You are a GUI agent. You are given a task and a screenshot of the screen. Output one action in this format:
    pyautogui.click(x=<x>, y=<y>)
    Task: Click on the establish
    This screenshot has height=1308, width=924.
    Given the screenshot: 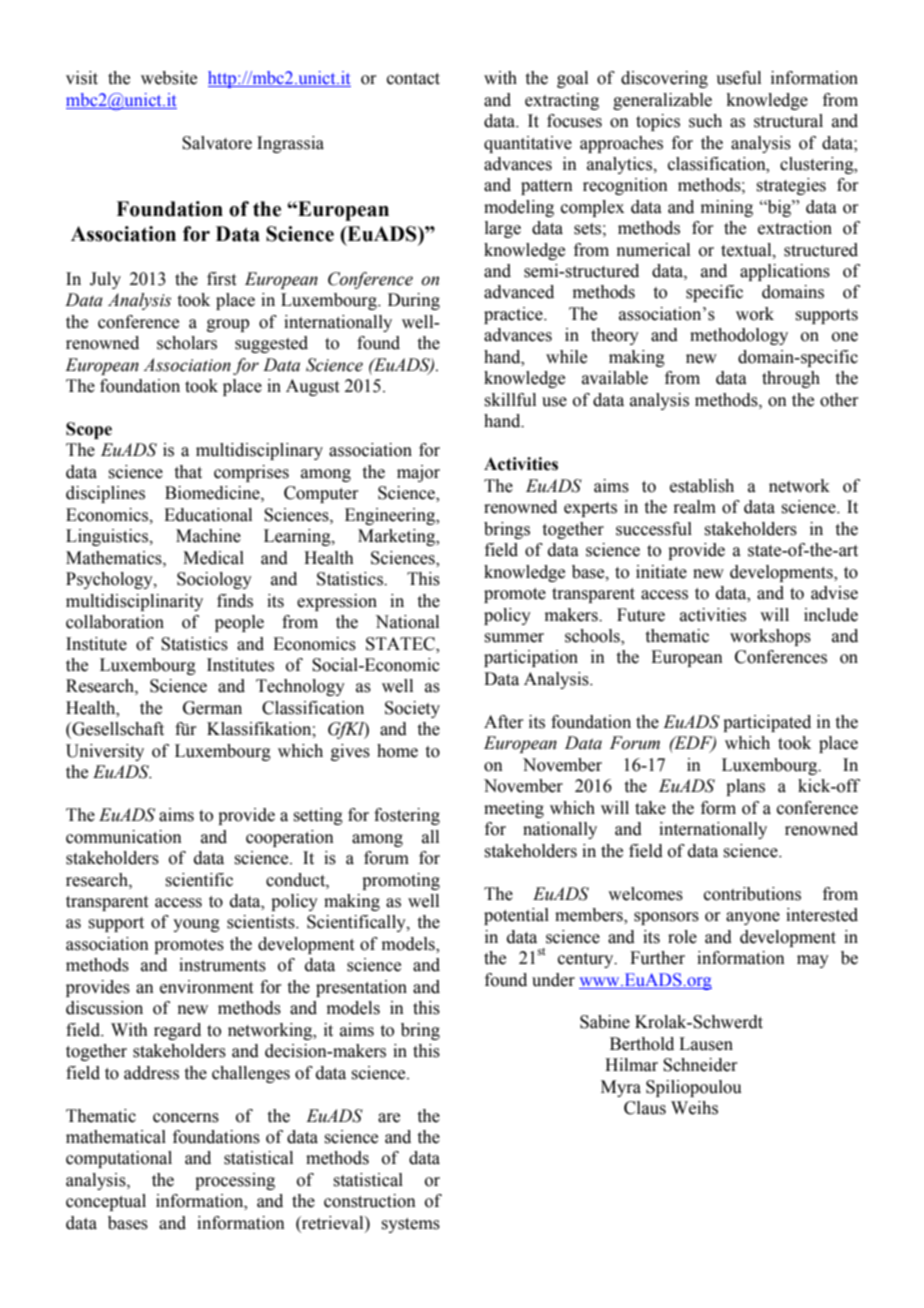 What is the action you would take?
    pyautogui.click(x=702, y=486)
